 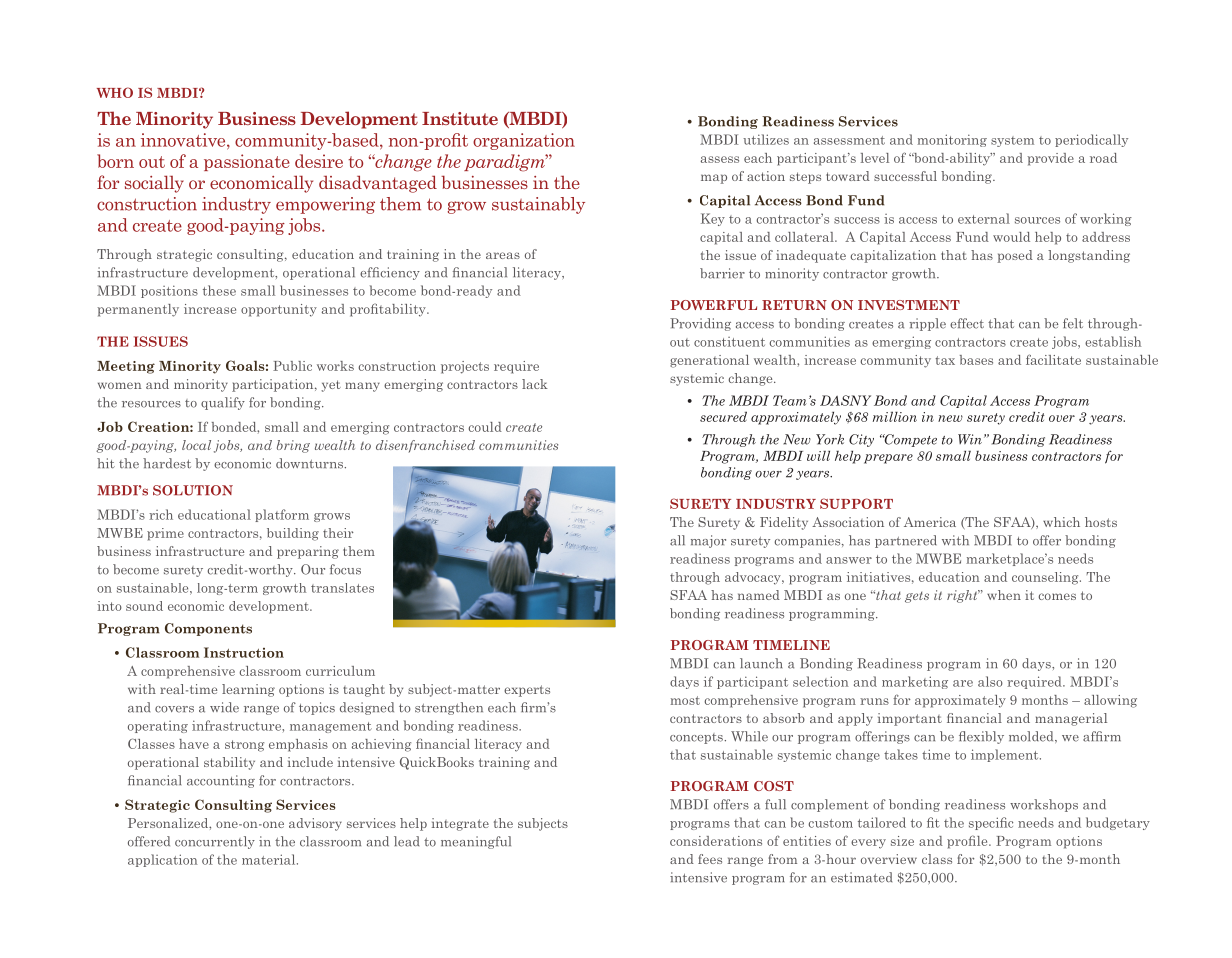 What do you see at coordinates (952, 140) in the screenshot?
I see `monitoring` at bounding box center [952, 140].
